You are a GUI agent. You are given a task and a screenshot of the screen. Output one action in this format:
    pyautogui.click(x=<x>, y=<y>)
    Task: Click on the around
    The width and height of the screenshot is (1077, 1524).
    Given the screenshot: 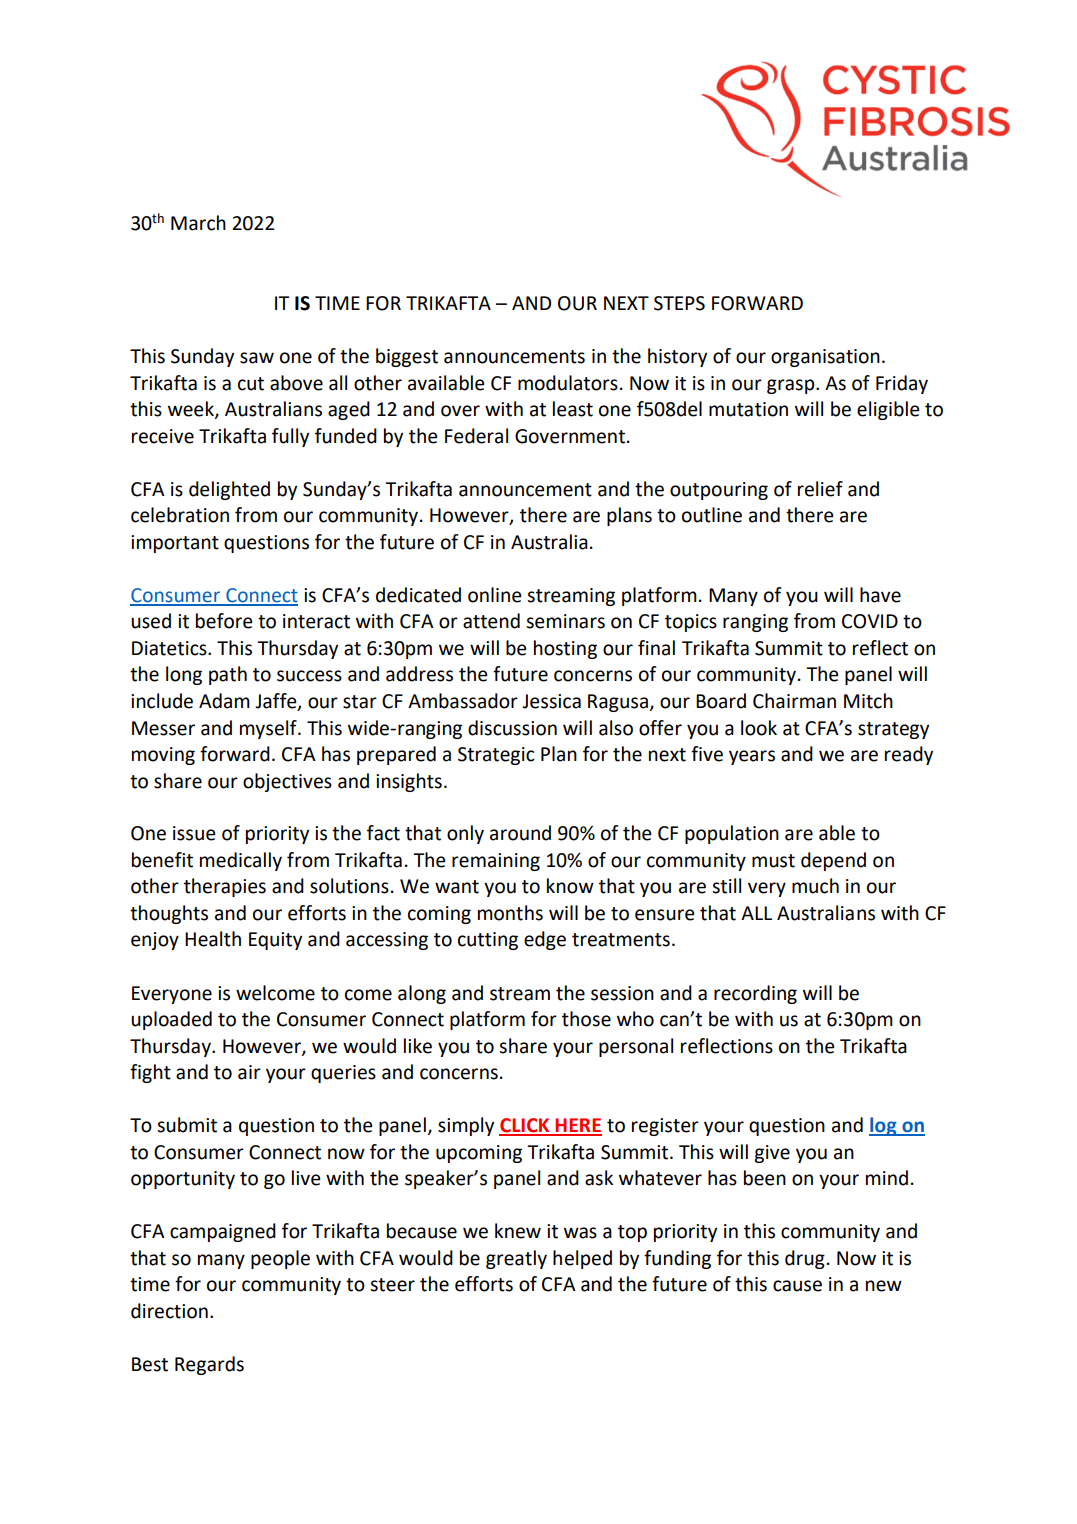 What is the action you would take?
    pyautogui.click(x=520, y=833)
